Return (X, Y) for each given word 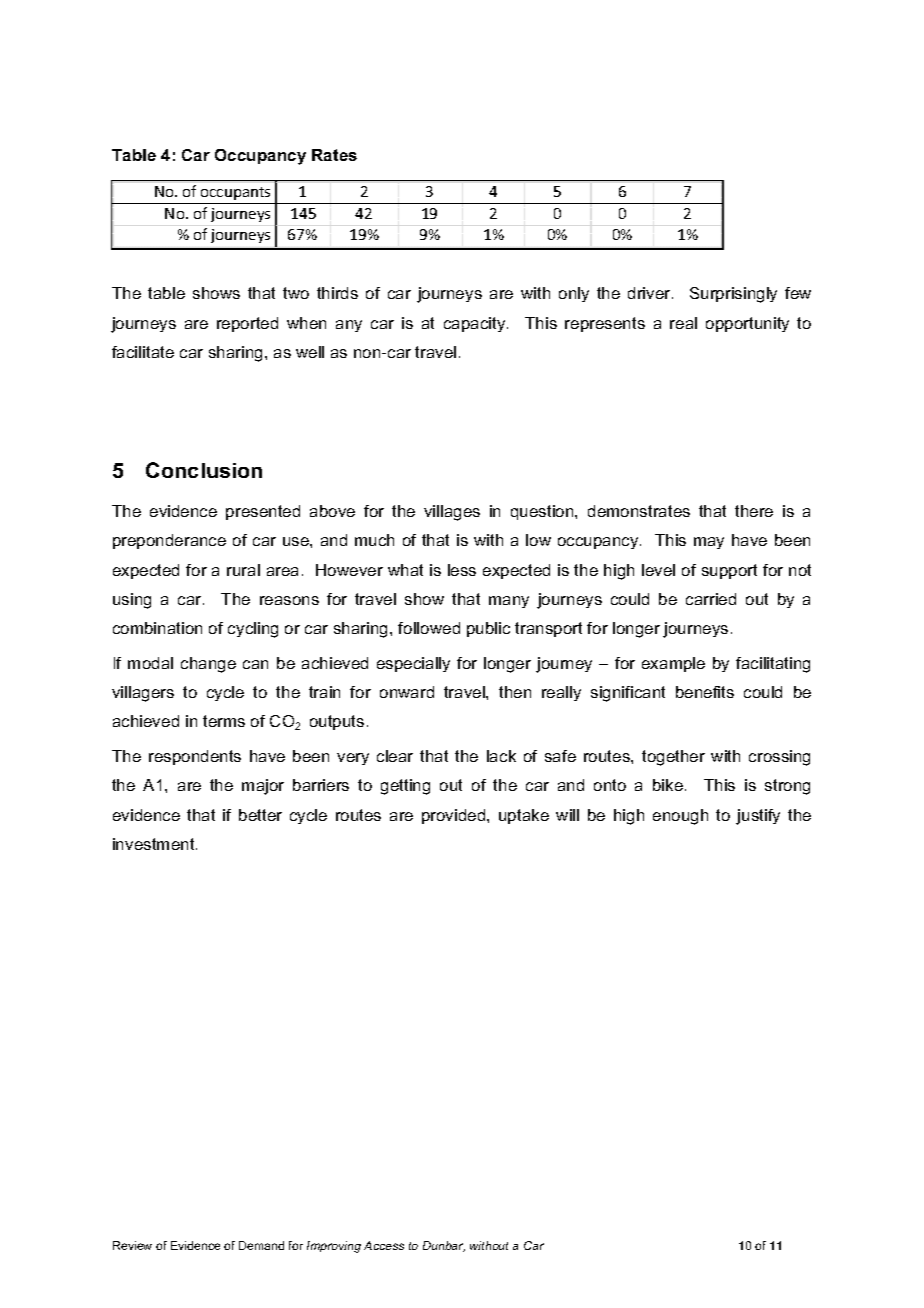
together (673, 758)
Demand (261, 1245)
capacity (476, 324)
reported (247, 324)
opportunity (747, 324)
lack (501, 756)
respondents (195, 757)
